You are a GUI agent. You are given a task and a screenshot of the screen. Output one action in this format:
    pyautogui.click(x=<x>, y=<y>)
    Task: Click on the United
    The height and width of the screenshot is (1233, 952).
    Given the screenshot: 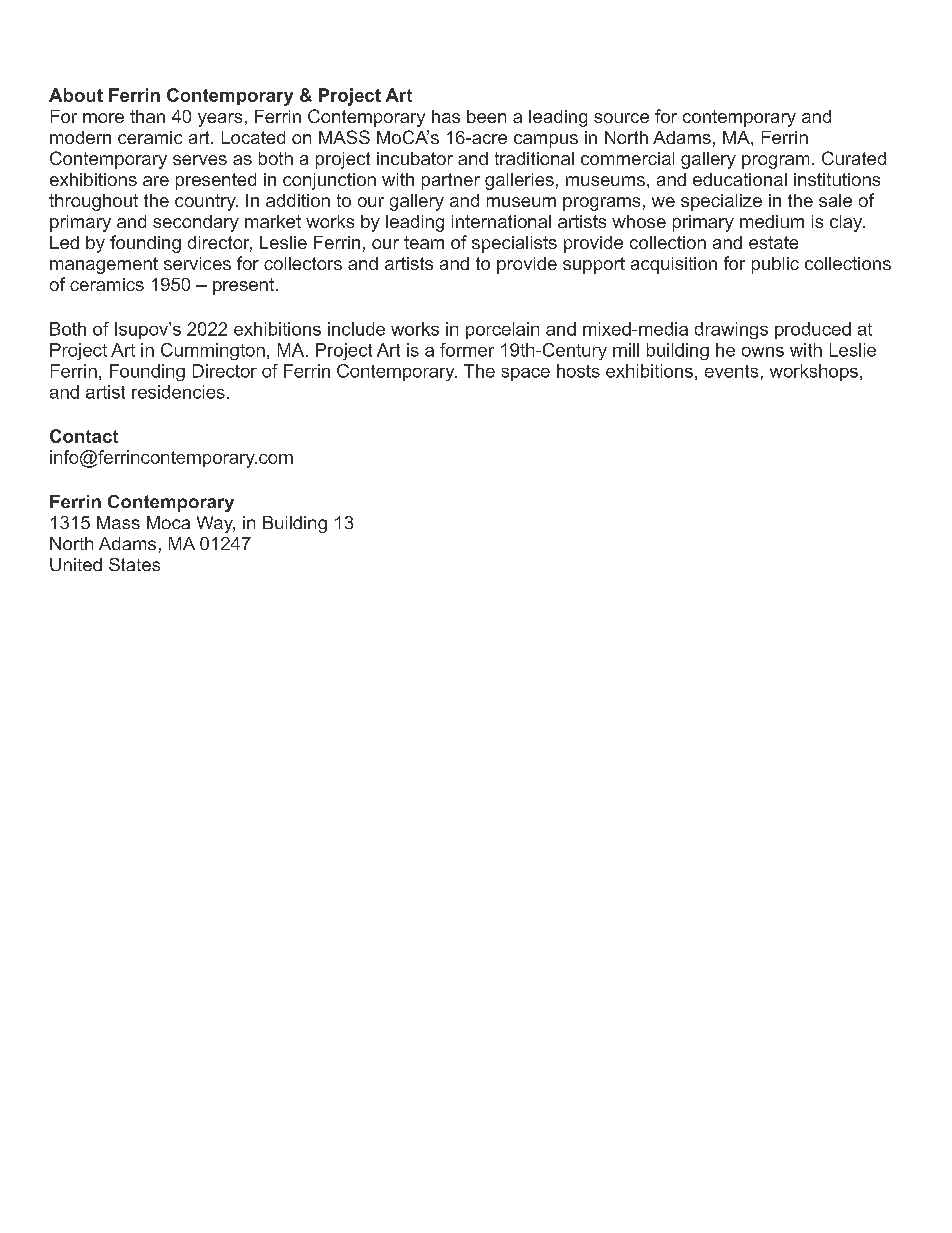 What is the action you would take?
    pyautogui.click(x=76, y=564)
